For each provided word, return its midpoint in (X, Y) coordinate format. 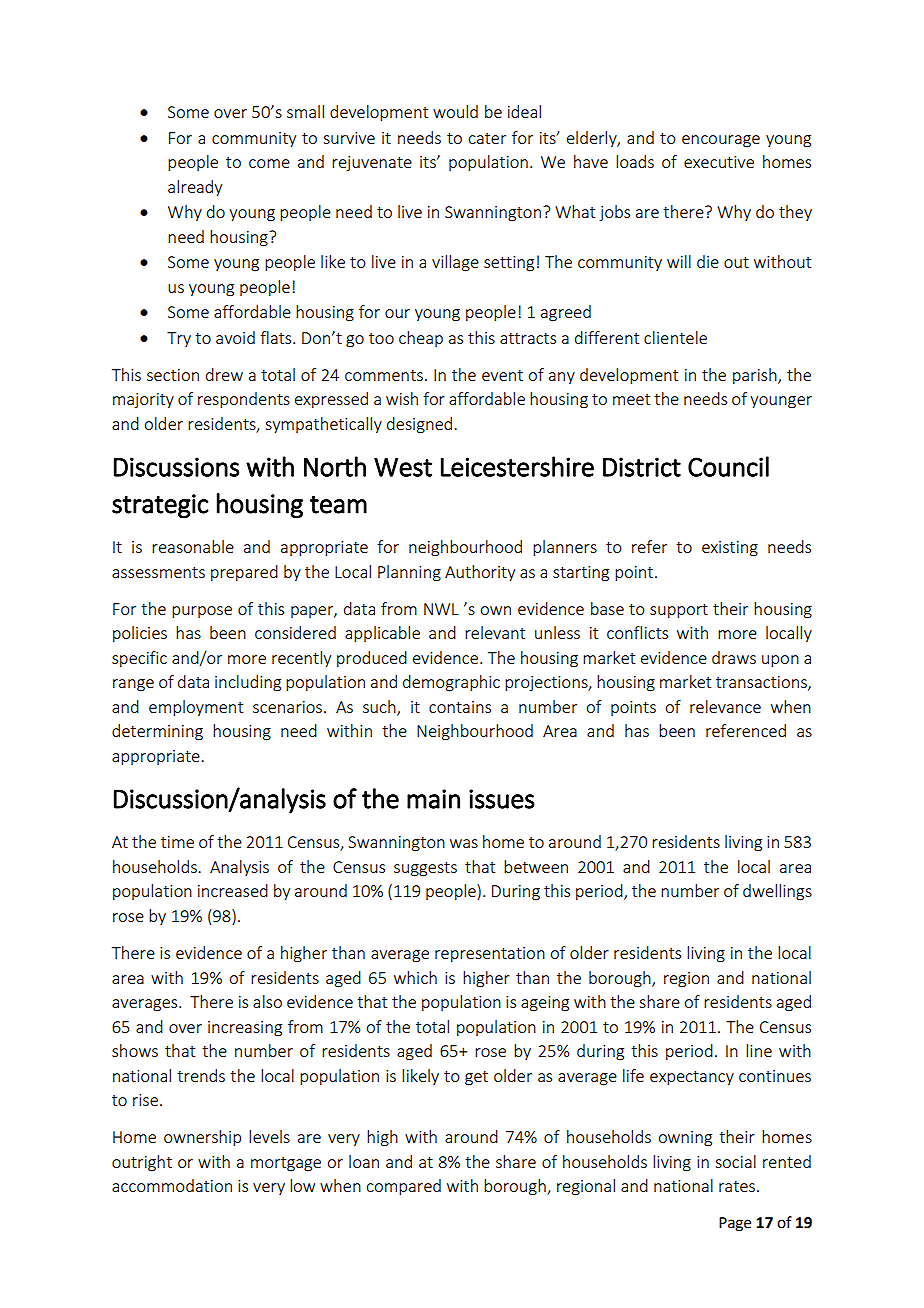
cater (487, 138)
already (195, 188)
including (248, 683)
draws (734, 657)
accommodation (172, 1185)
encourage (721, 141)
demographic (451, 683)
